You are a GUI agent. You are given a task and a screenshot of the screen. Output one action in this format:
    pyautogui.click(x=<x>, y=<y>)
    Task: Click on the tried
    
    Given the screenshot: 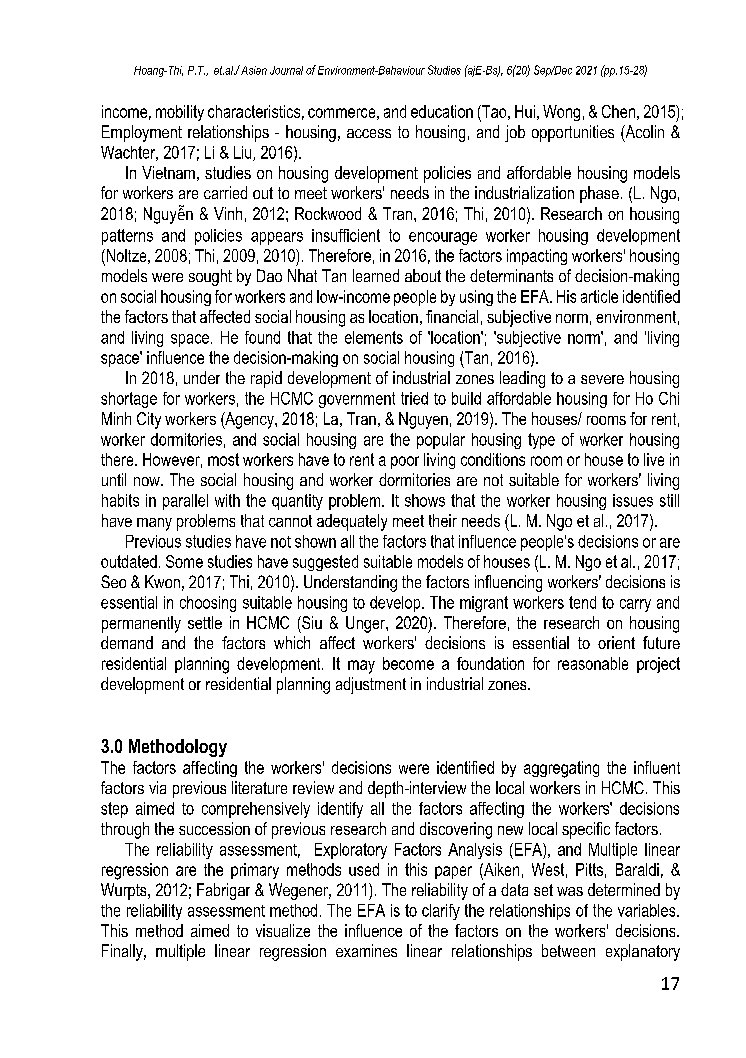 What is the action you would take?
    pyautogui.click(x=414, y=398)
